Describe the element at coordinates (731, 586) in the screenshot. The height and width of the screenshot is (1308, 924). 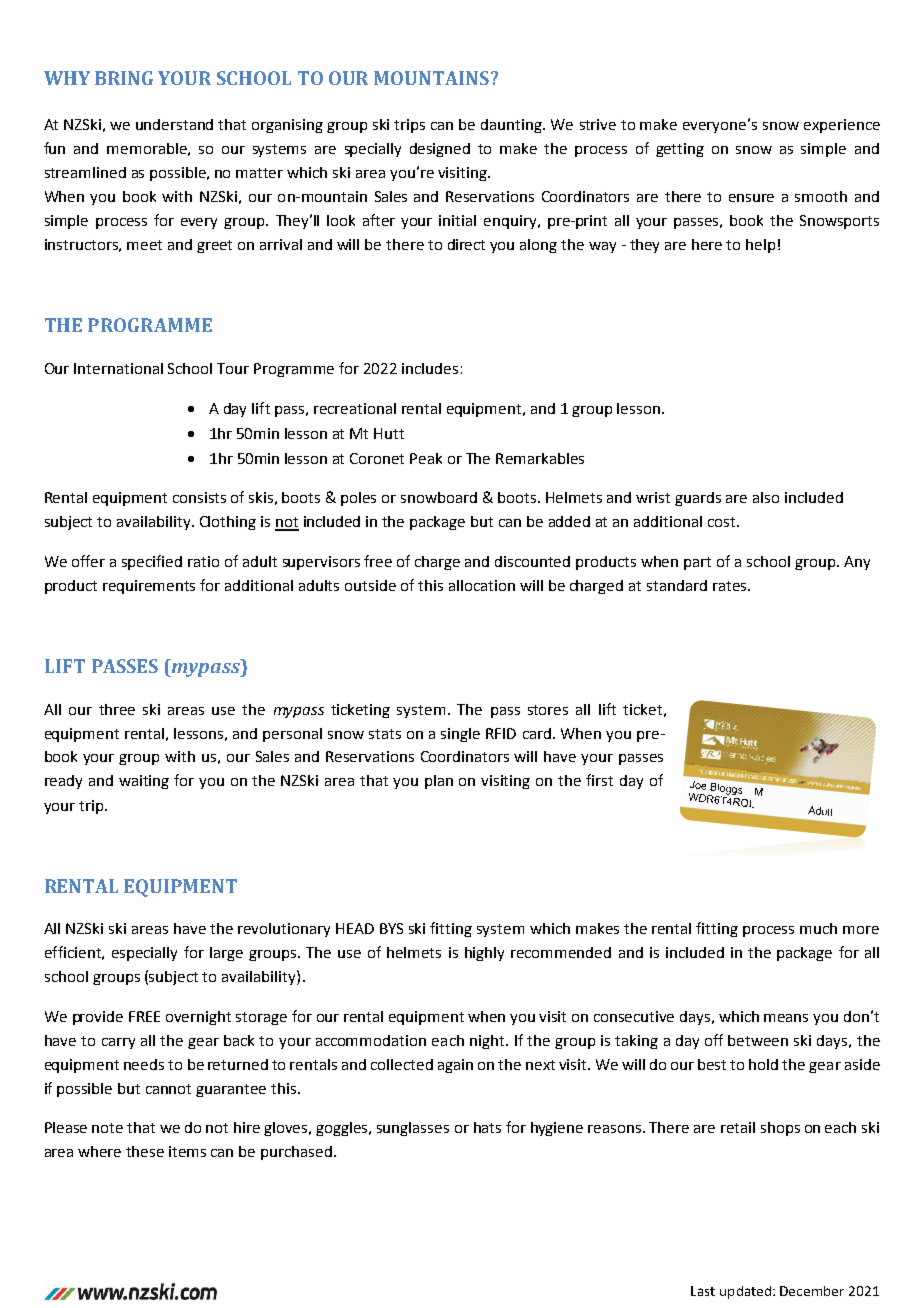
I see `rates` at that location.
